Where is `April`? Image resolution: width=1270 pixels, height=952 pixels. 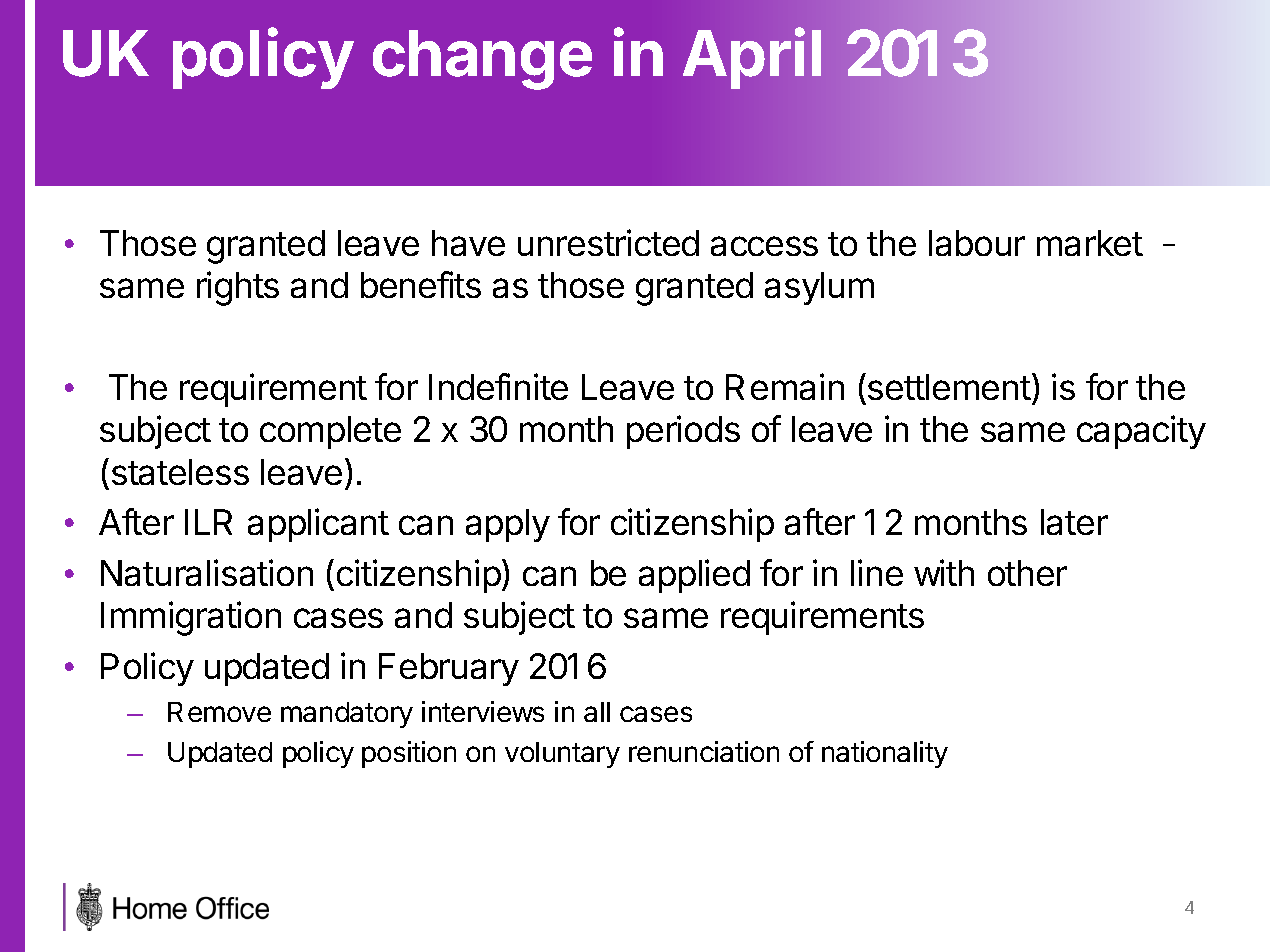 April is located at coordinates (752, 58).
